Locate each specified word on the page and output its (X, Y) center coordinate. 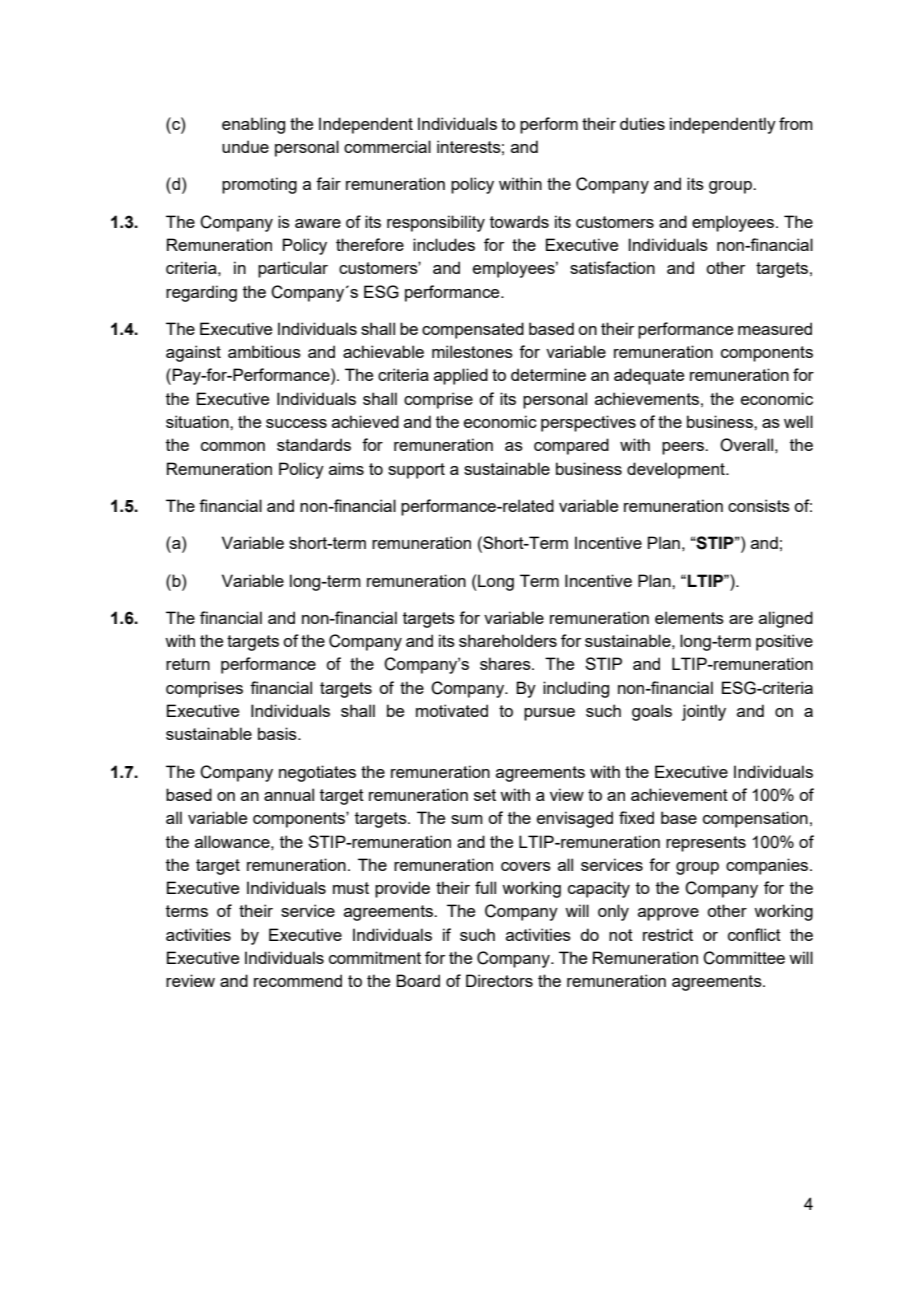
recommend (298, 980)
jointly (704, 712)
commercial (387, 146)
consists (759, 505)
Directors (499, 980)
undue (245, 146)
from (796, 123)
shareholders (508, 640)
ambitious (264, 351)
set (485, 795)
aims (346, 468)
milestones (472, 351)
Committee (744, 958)
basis (278, 733)
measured (775, 328)
